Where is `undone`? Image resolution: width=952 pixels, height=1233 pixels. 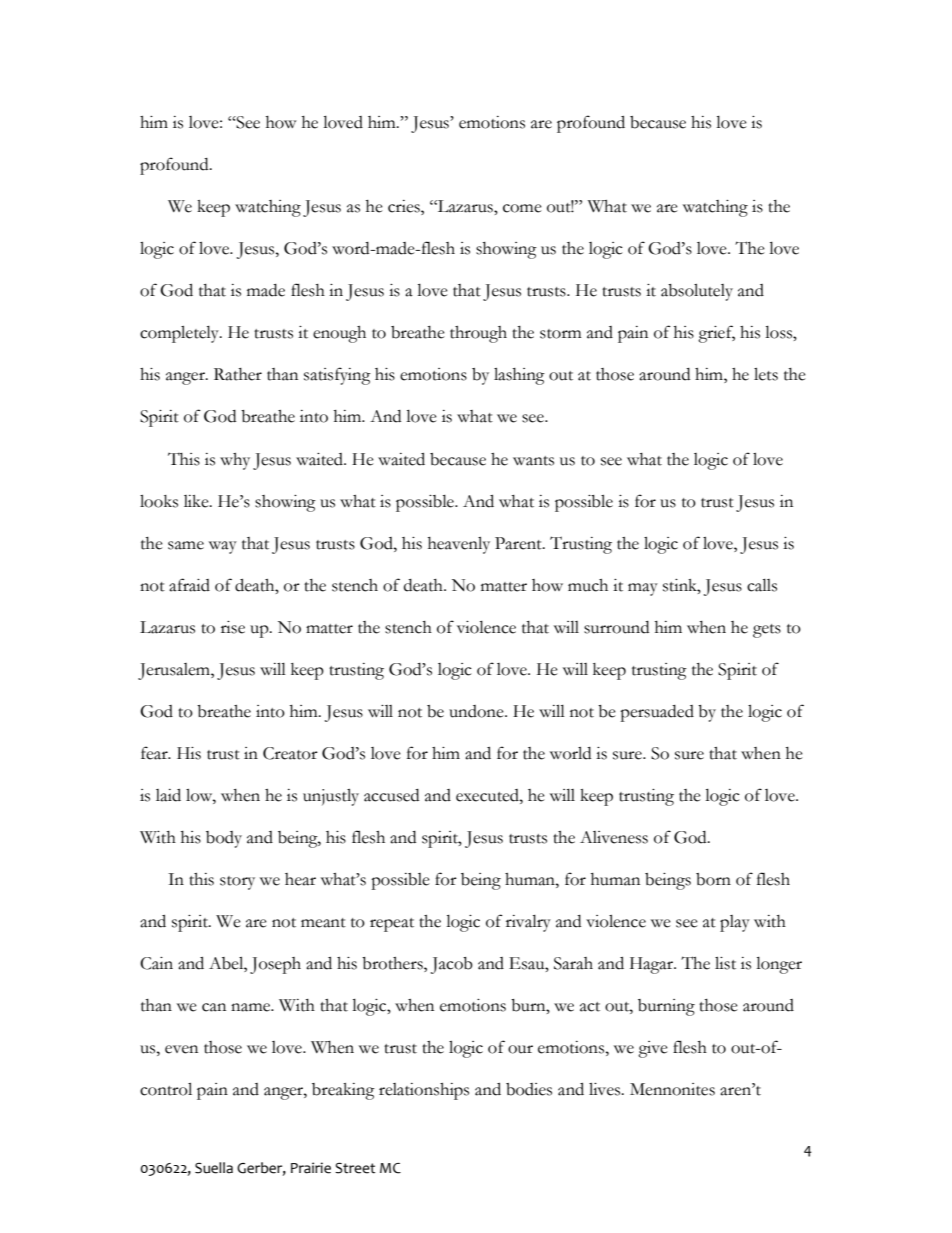
undone is located at coordinates (477, 711).
